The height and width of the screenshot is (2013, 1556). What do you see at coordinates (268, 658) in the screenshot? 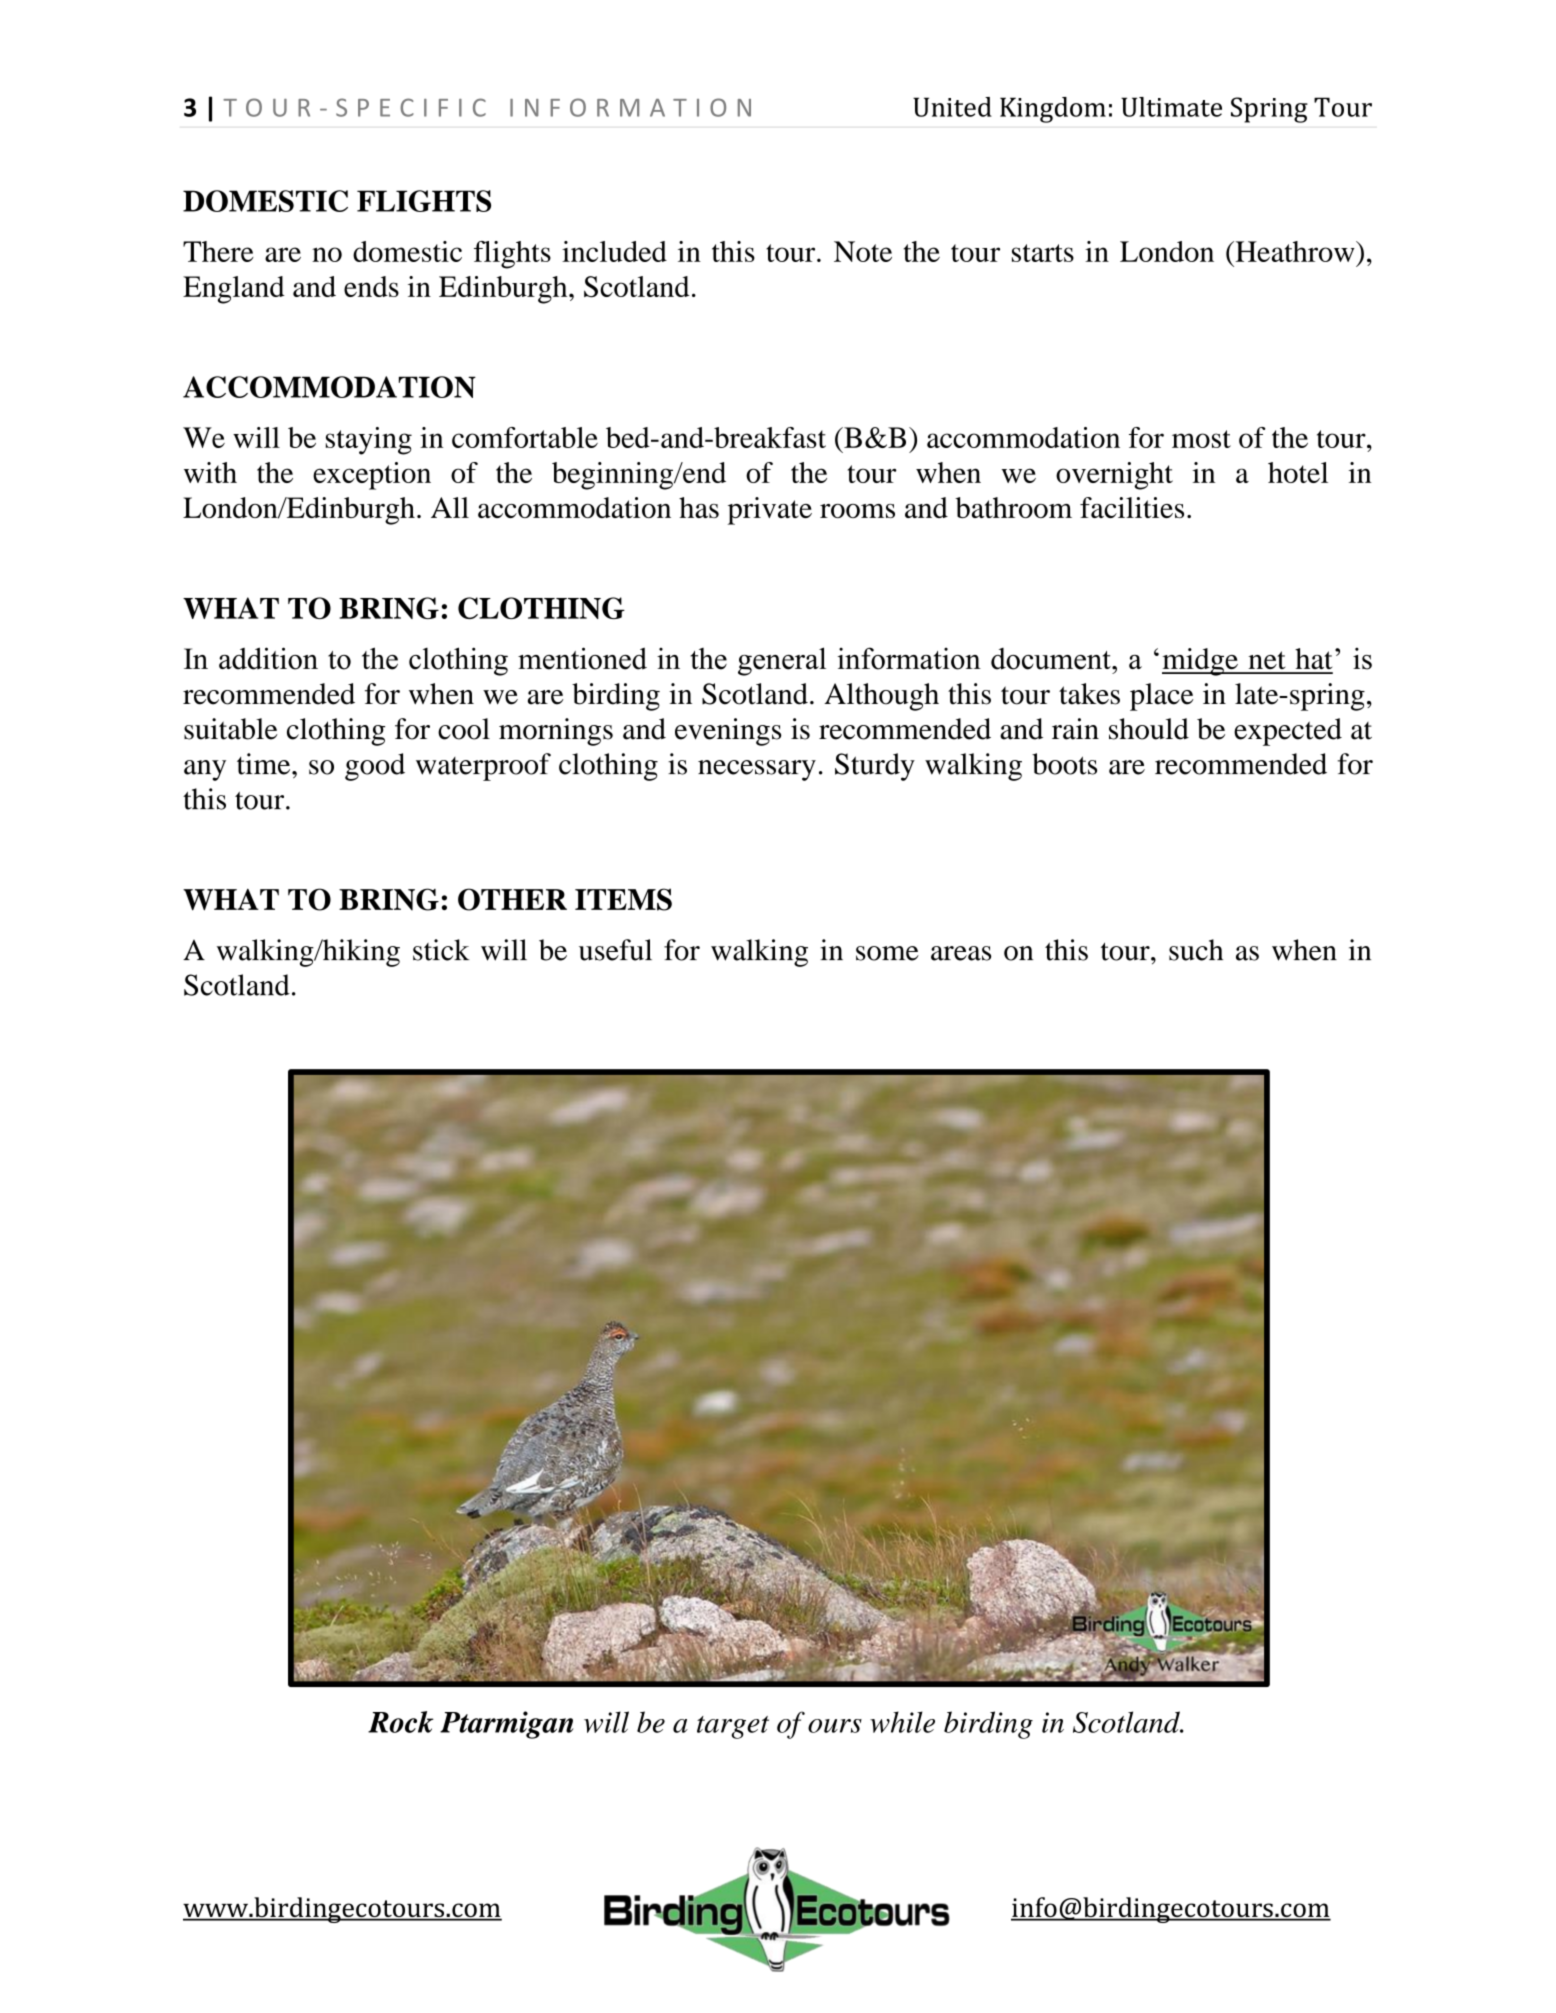
I see `addition` at bounding box center [268, 658].
